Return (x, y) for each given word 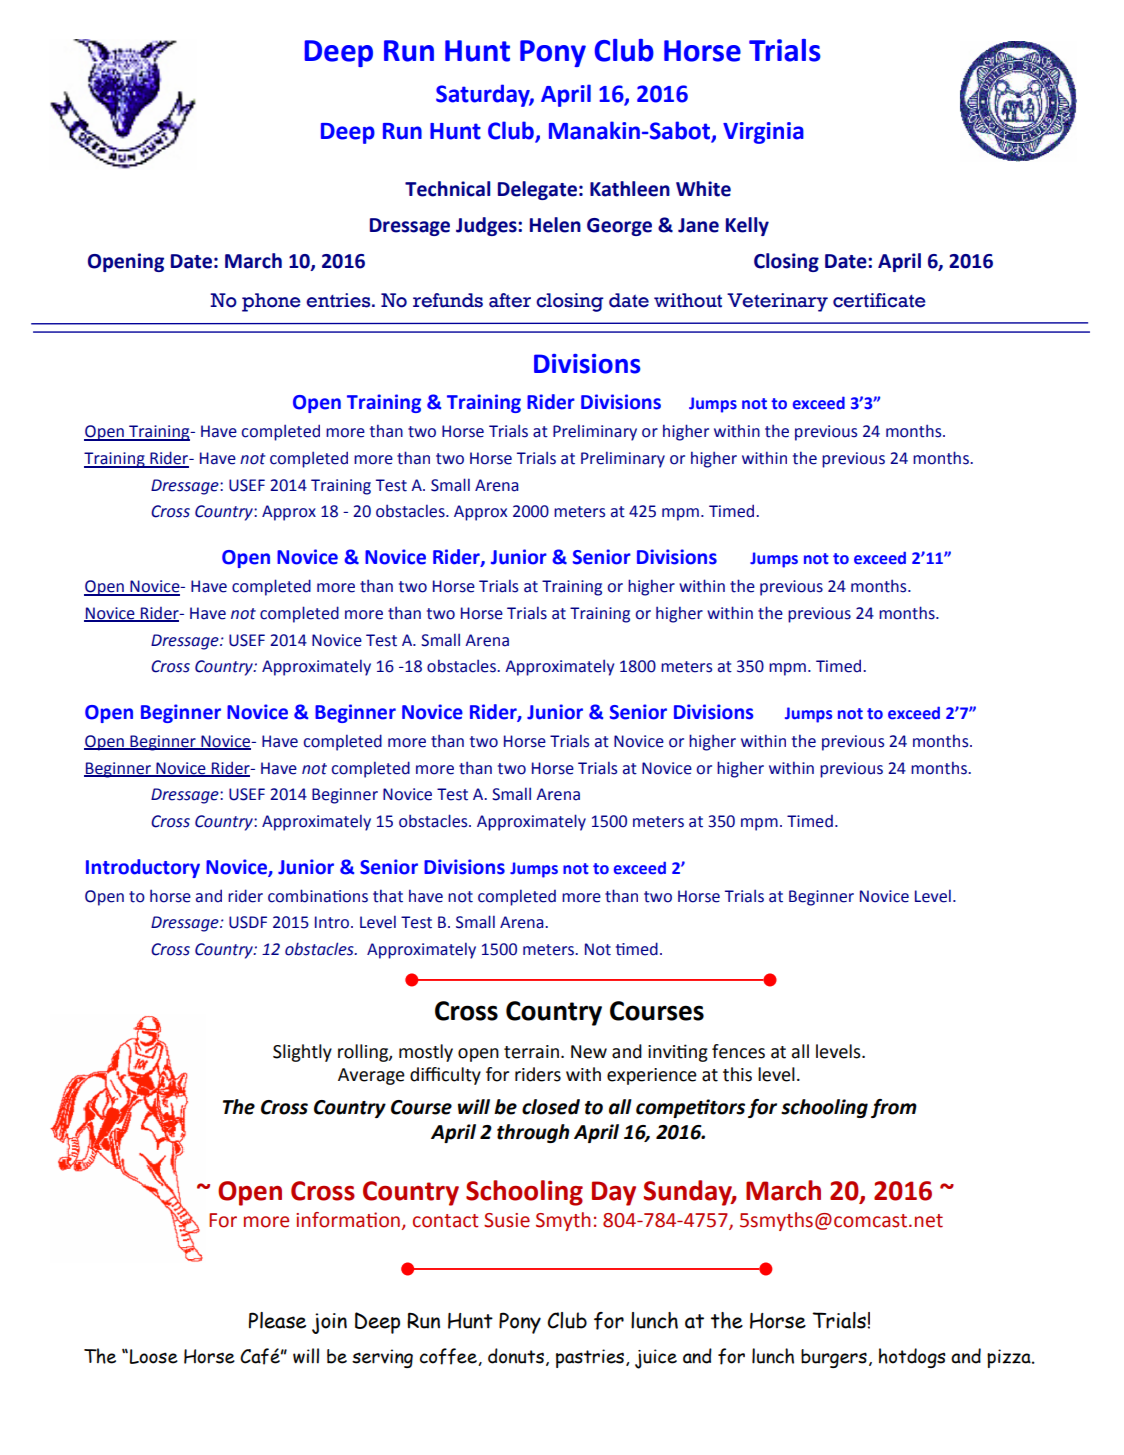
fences (738, 1051)
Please (277, 1320)
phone (271, 302)
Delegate (537, 190)
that (388, 896)
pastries (591, 1358)
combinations (318, 896)
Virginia (763, 133)
